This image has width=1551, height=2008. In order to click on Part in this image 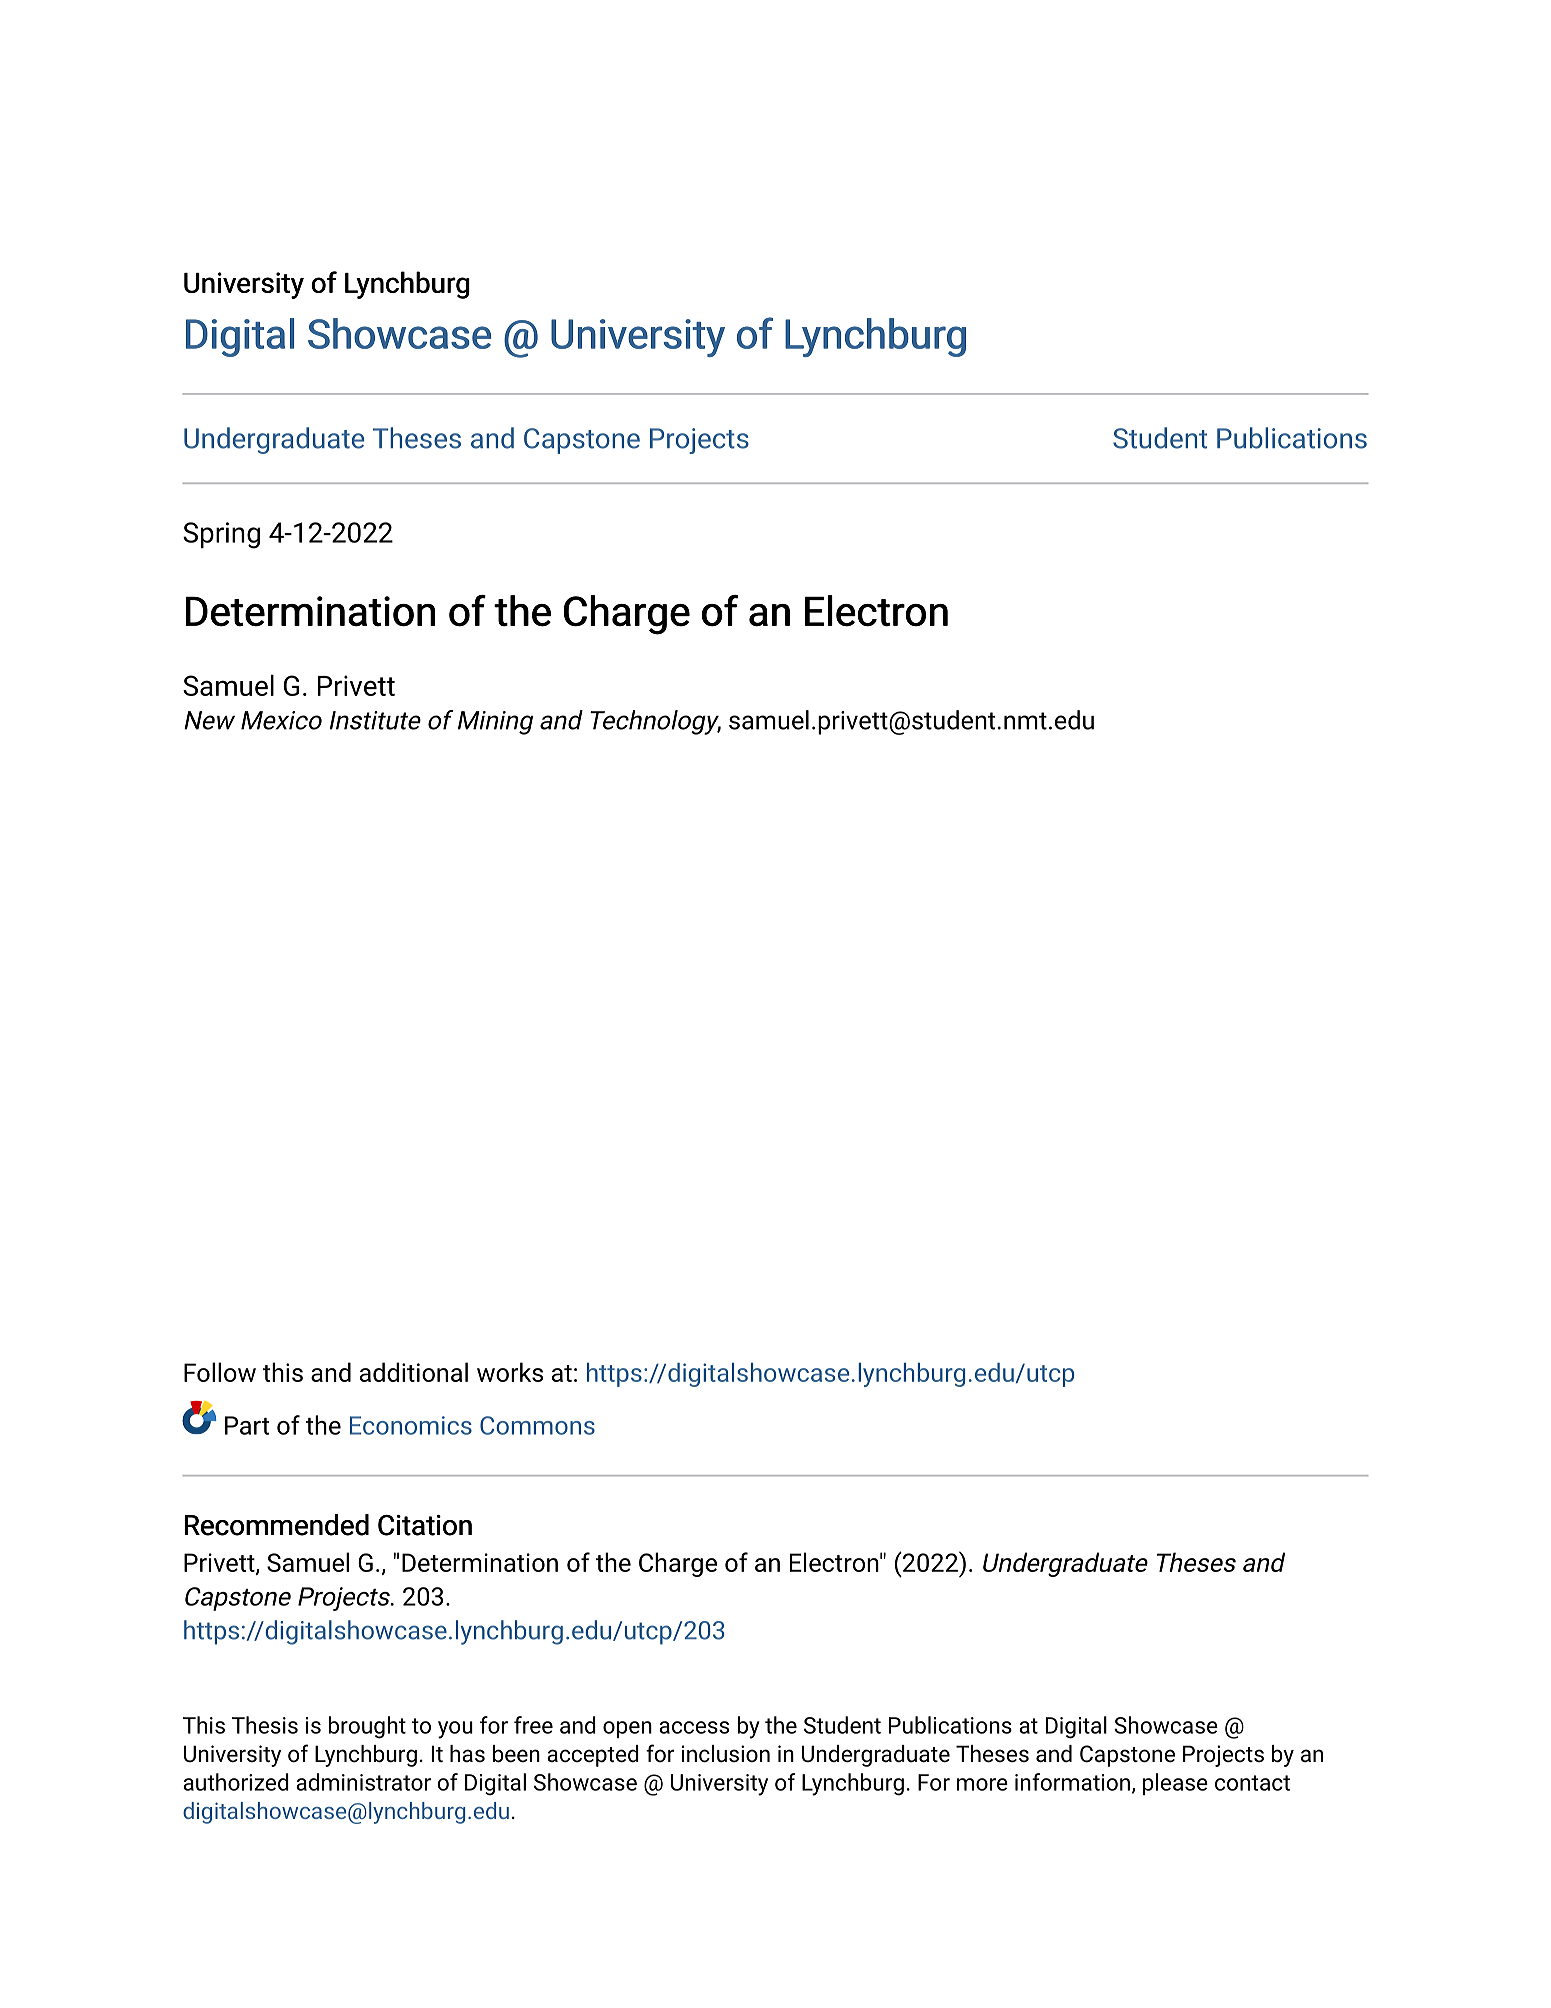, I will do `click(247, 1425)`.
